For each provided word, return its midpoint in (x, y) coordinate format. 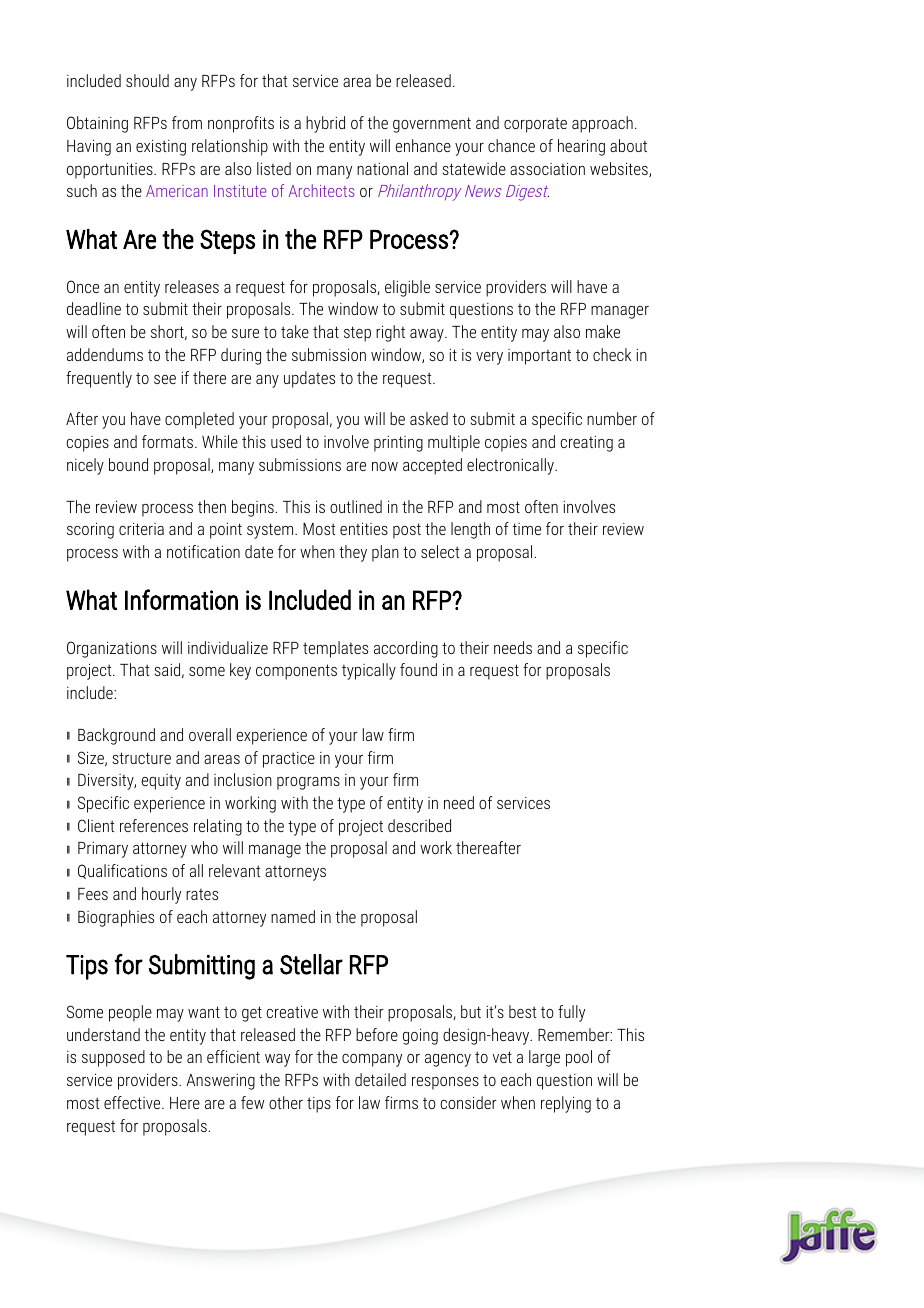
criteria (141, 529)
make (603, 331)
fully (571, 1013)
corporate (535, 125)
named (293, 916)
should (147, 80)
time (527, 529)
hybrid (325, 124)
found (418, 669)
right (390, 333)
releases (192, 286)
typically (369, 671)
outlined (356, 506)
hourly (161, 895)
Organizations (112, 649)
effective (133, 1102)
